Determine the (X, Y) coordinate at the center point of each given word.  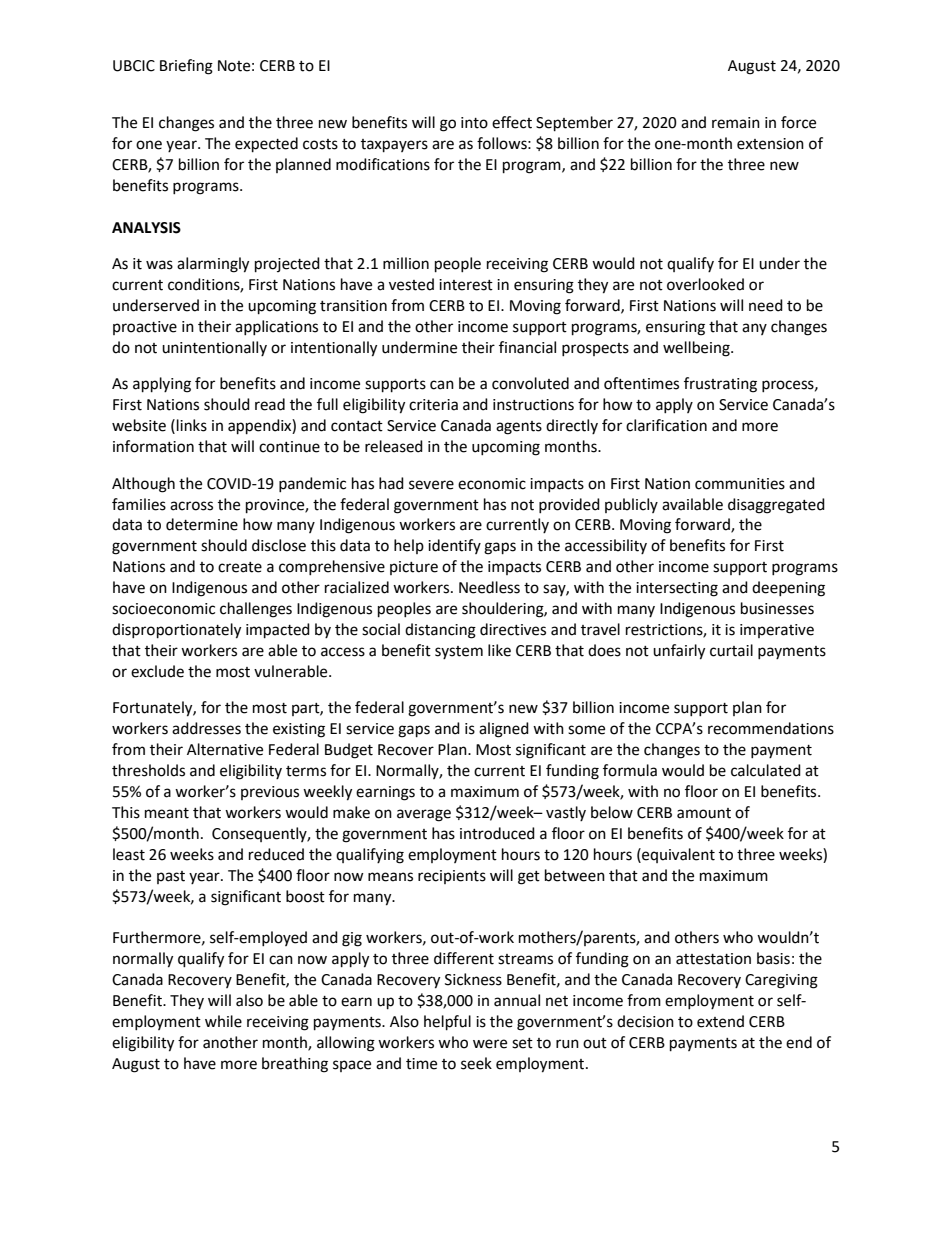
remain (736, 123)
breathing (295, 1065)
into (474, 123)
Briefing (186, 67)
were (490, 1044)
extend (720, 1021)
